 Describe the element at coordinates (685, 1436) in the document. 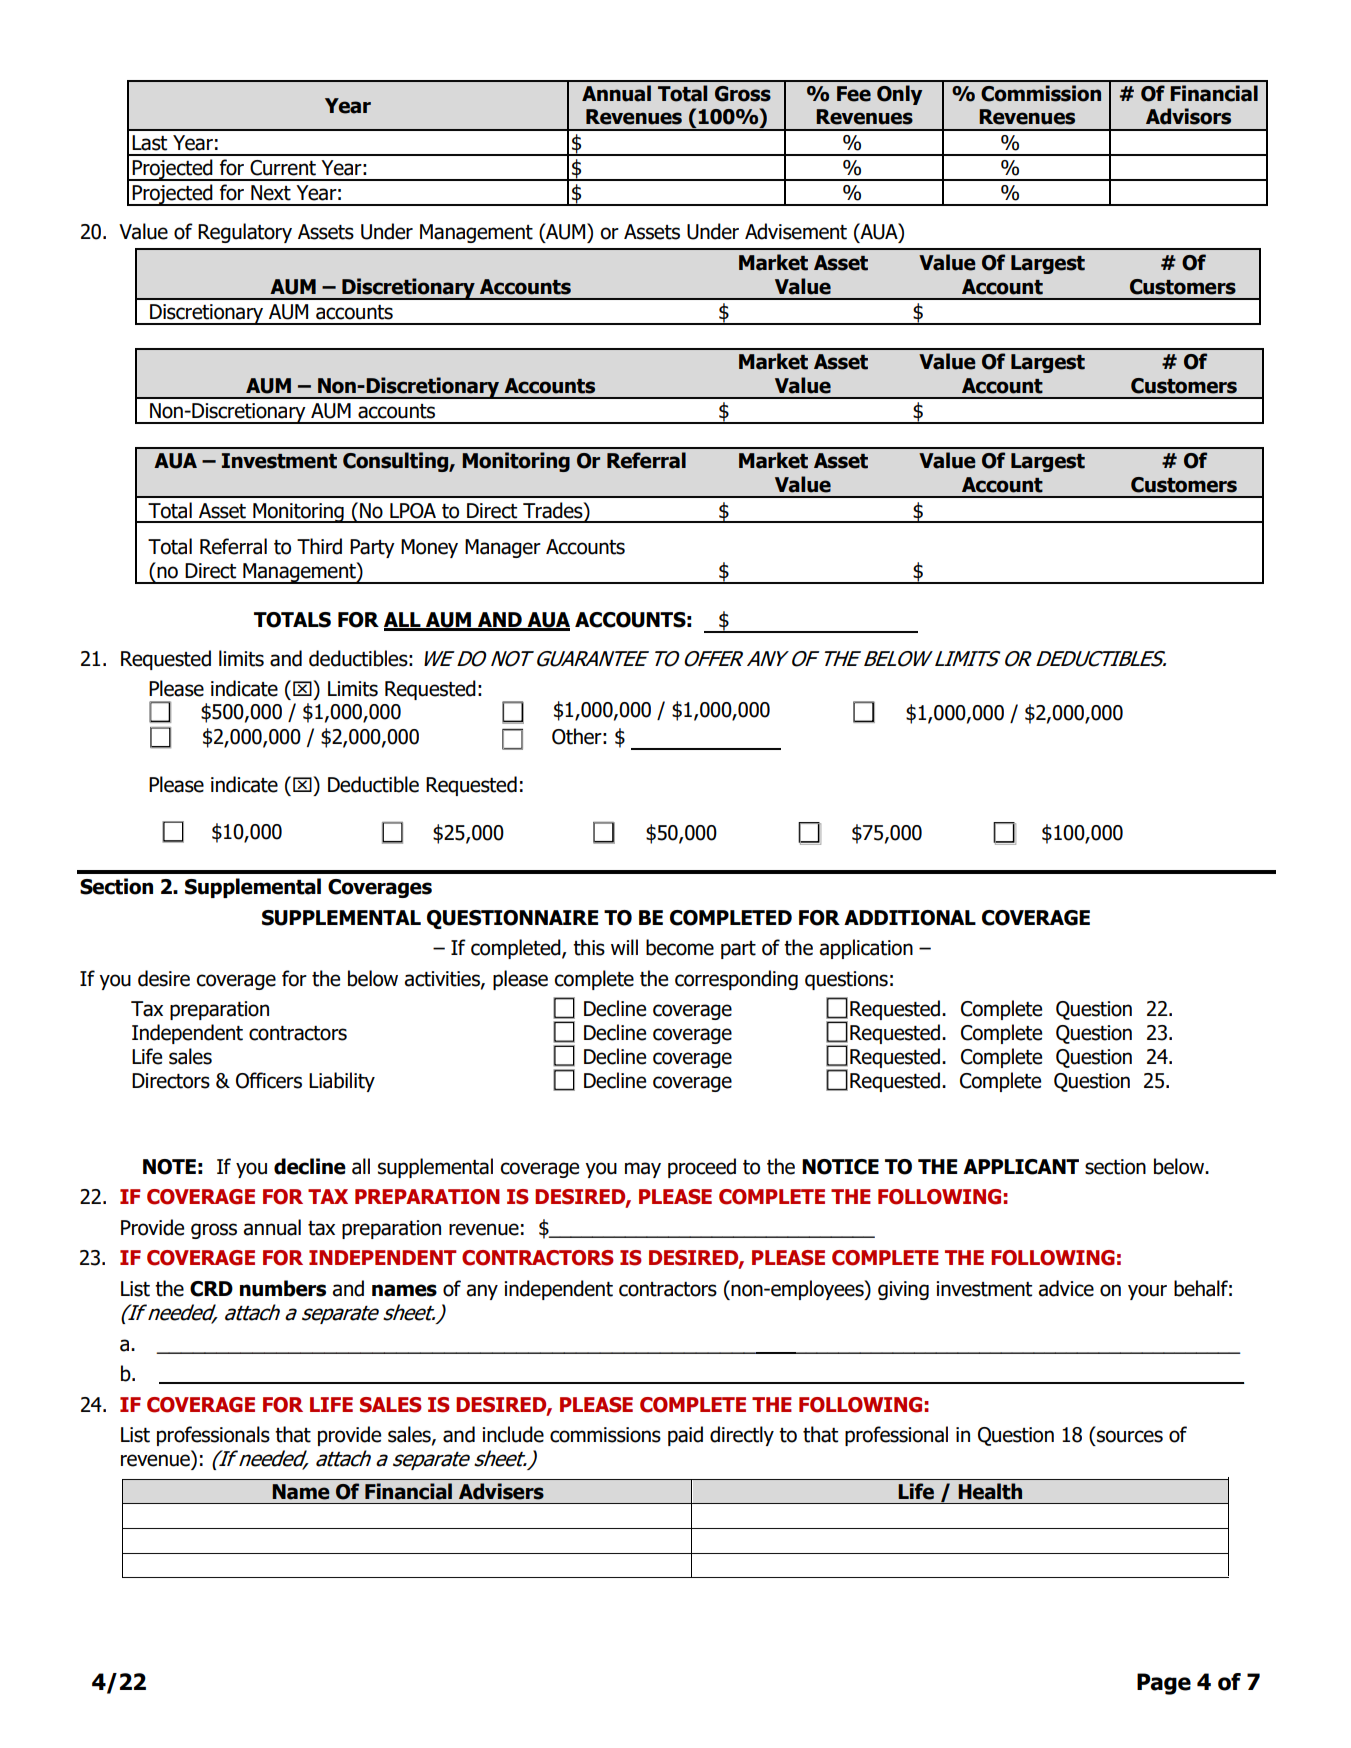

I see `paid` at that location.
